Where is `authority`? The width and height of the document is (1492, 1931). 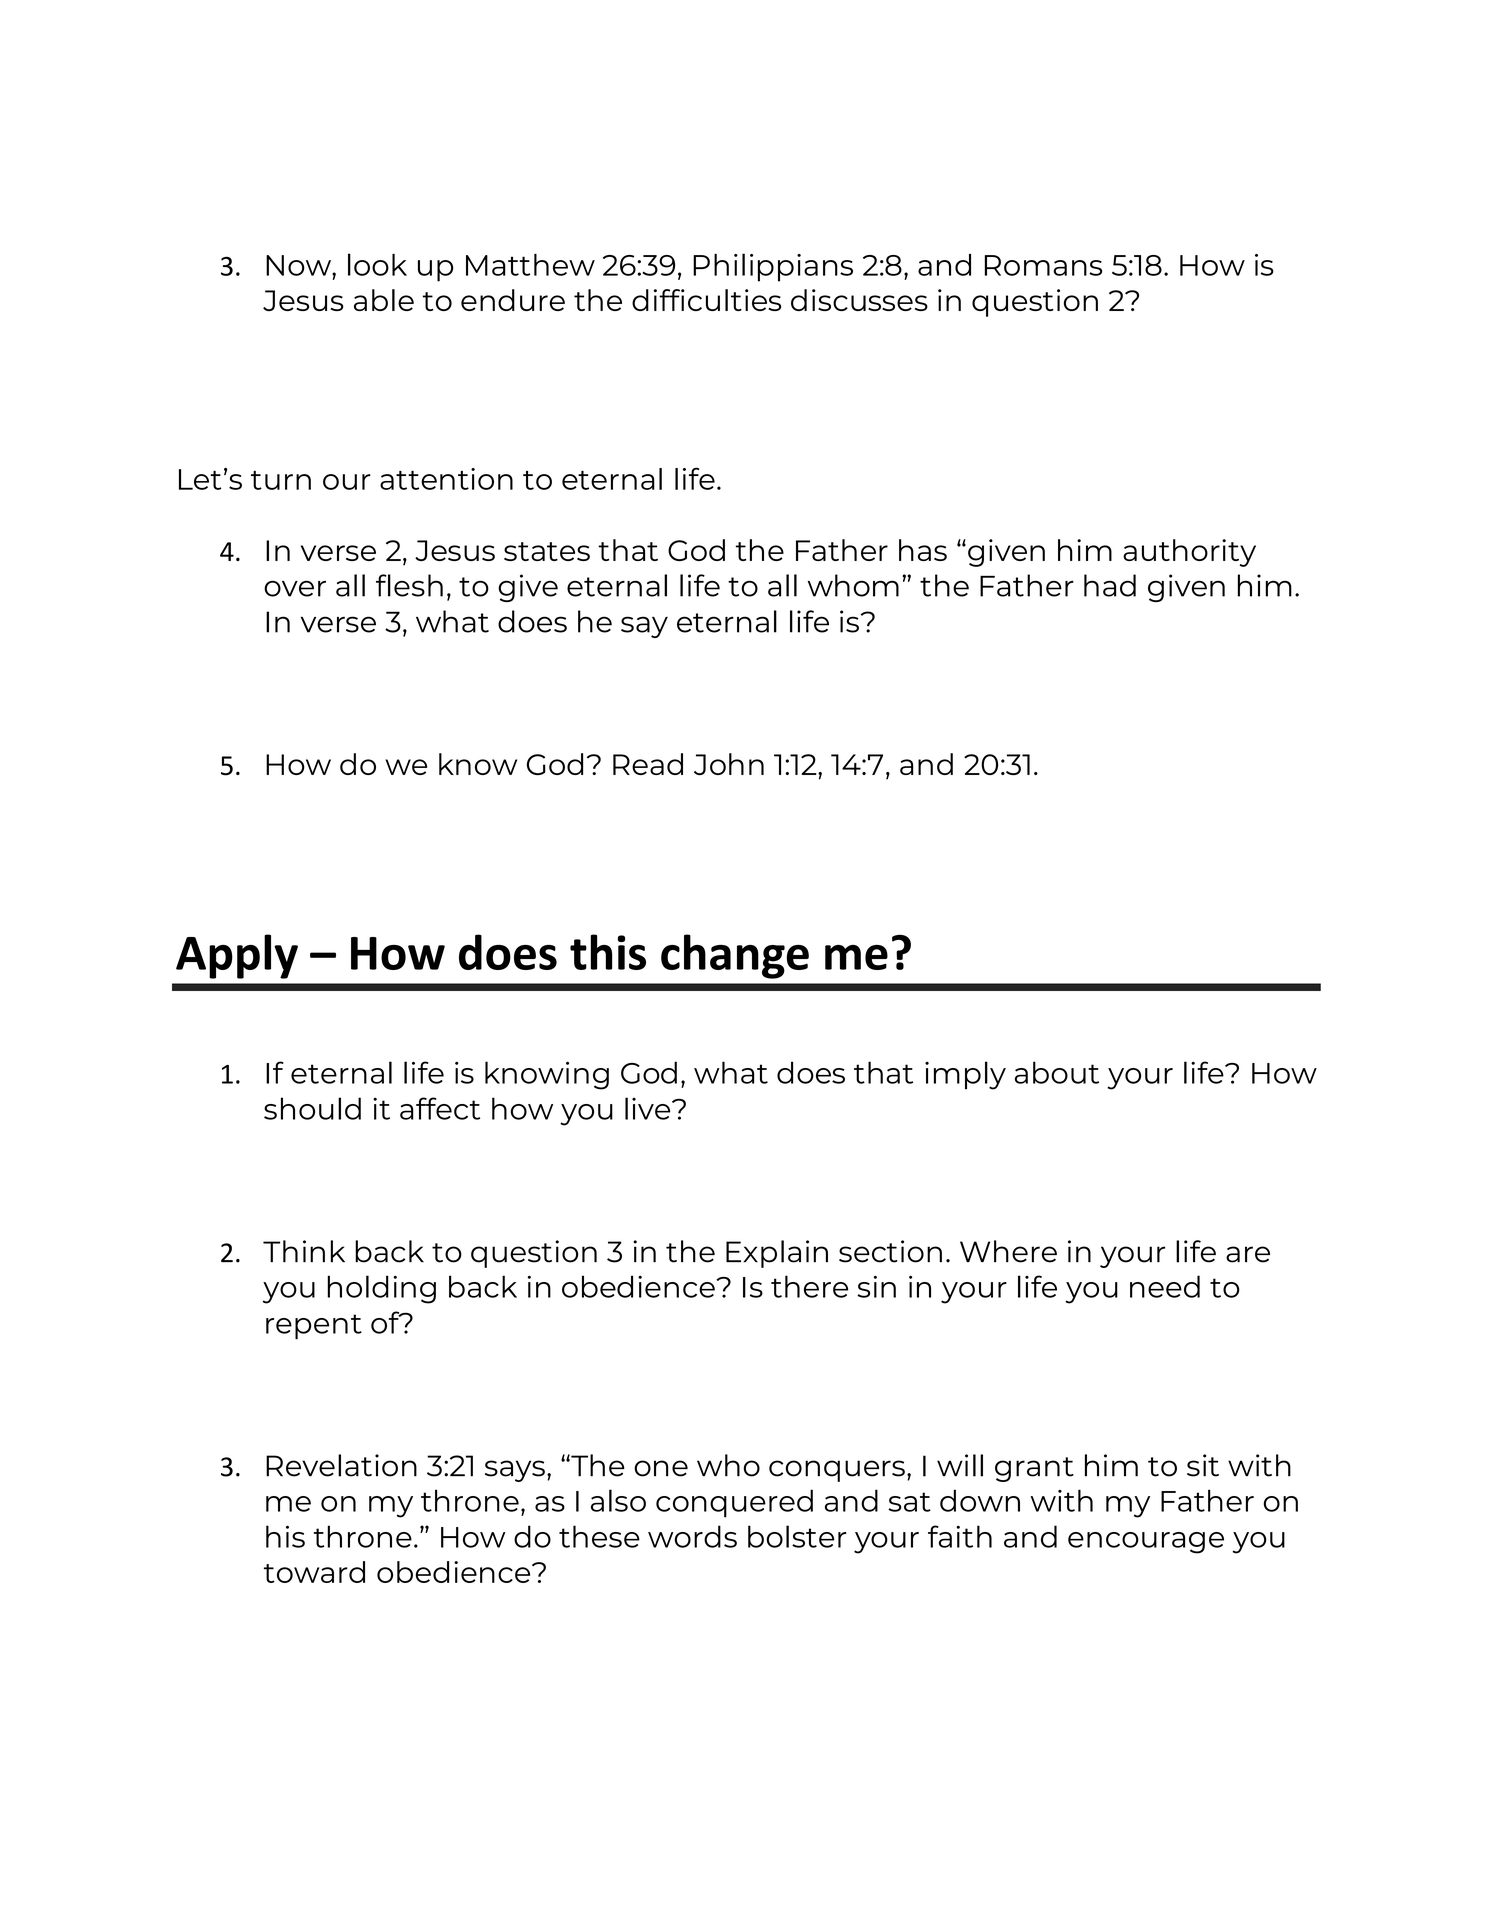
authority is located at coordinates (1189, 553).
